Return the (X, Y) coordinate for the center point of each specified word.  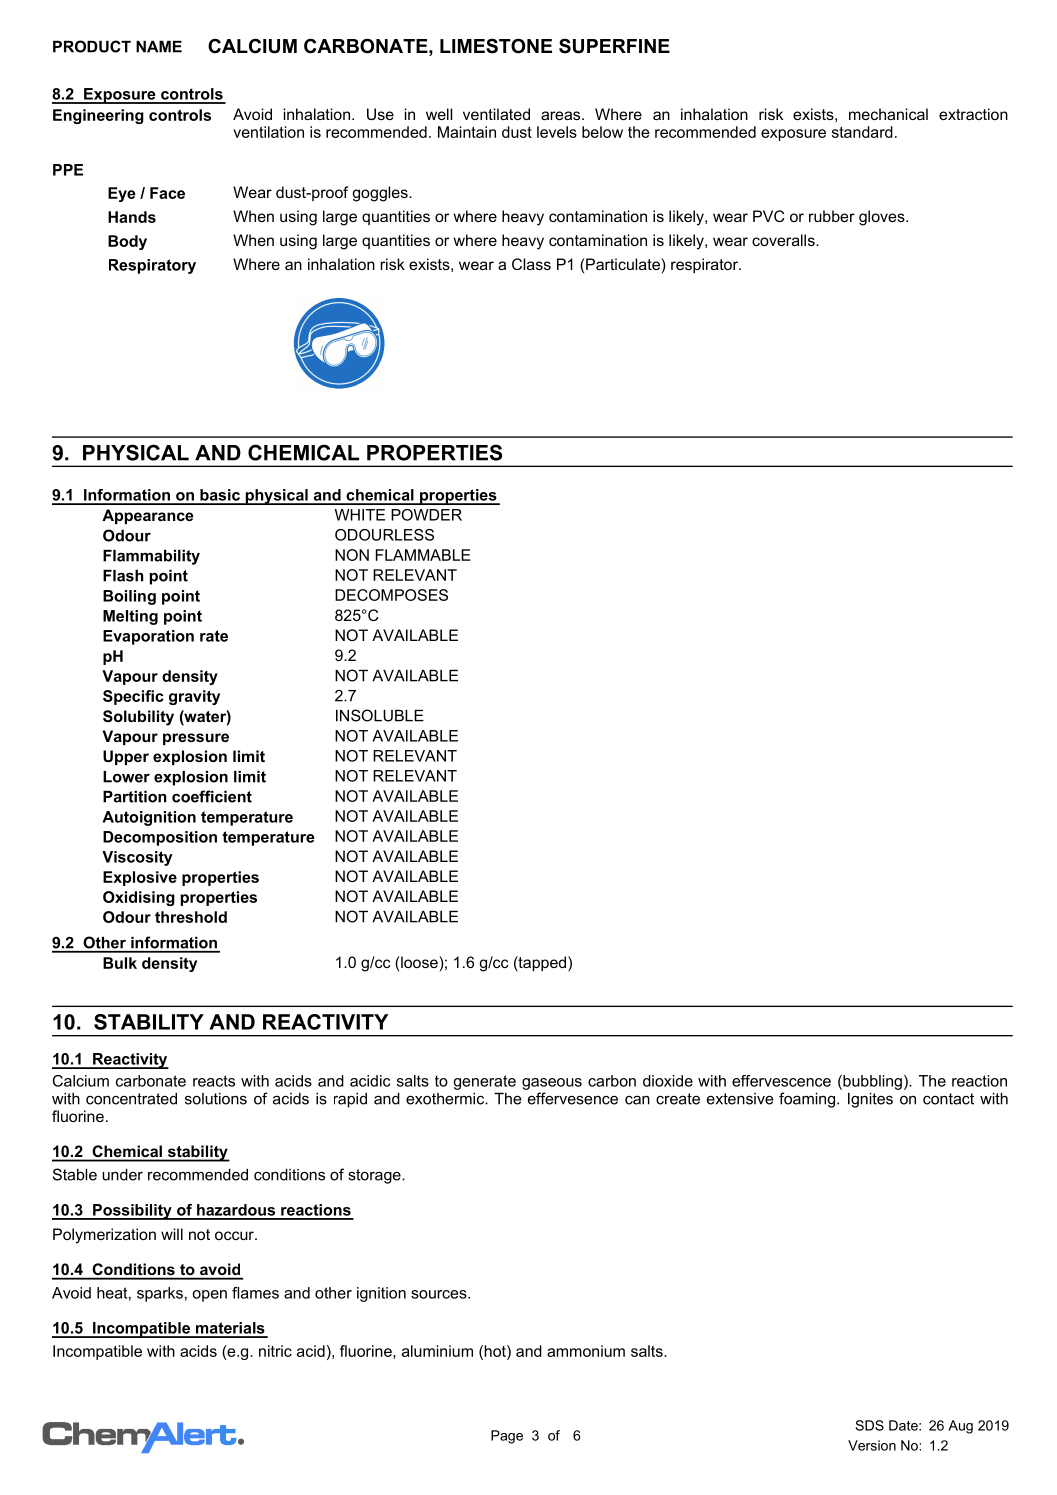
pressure (196, 739)
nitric (275, 1351)
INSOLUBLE (380, 715)
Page (507, 1437)
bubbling (871, 1082)
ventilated (496, 114)
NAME (159, 47)
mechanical (888, 114)
